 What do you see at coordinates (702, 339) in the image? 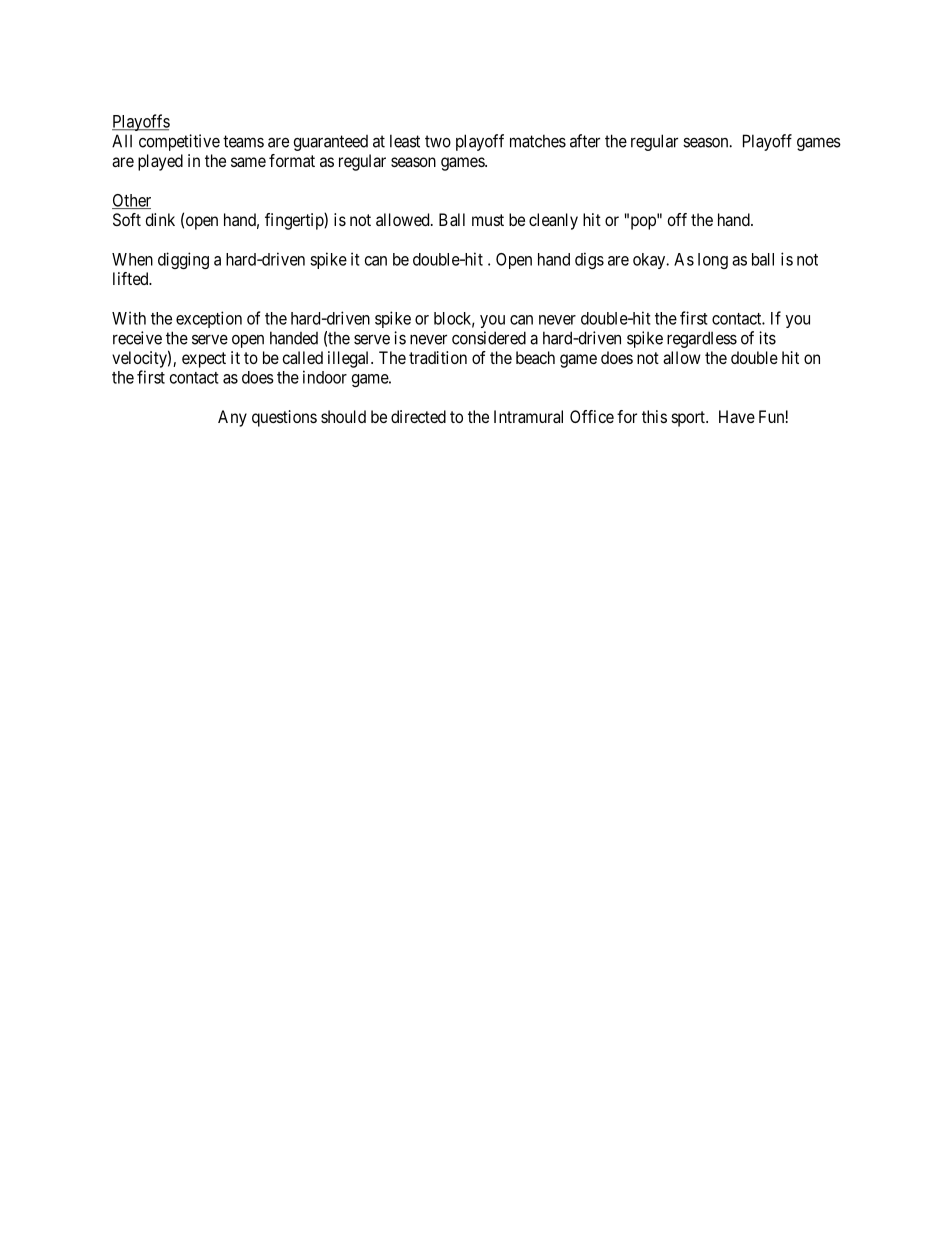
I see `regardless` at bounding box center [702, 339].
